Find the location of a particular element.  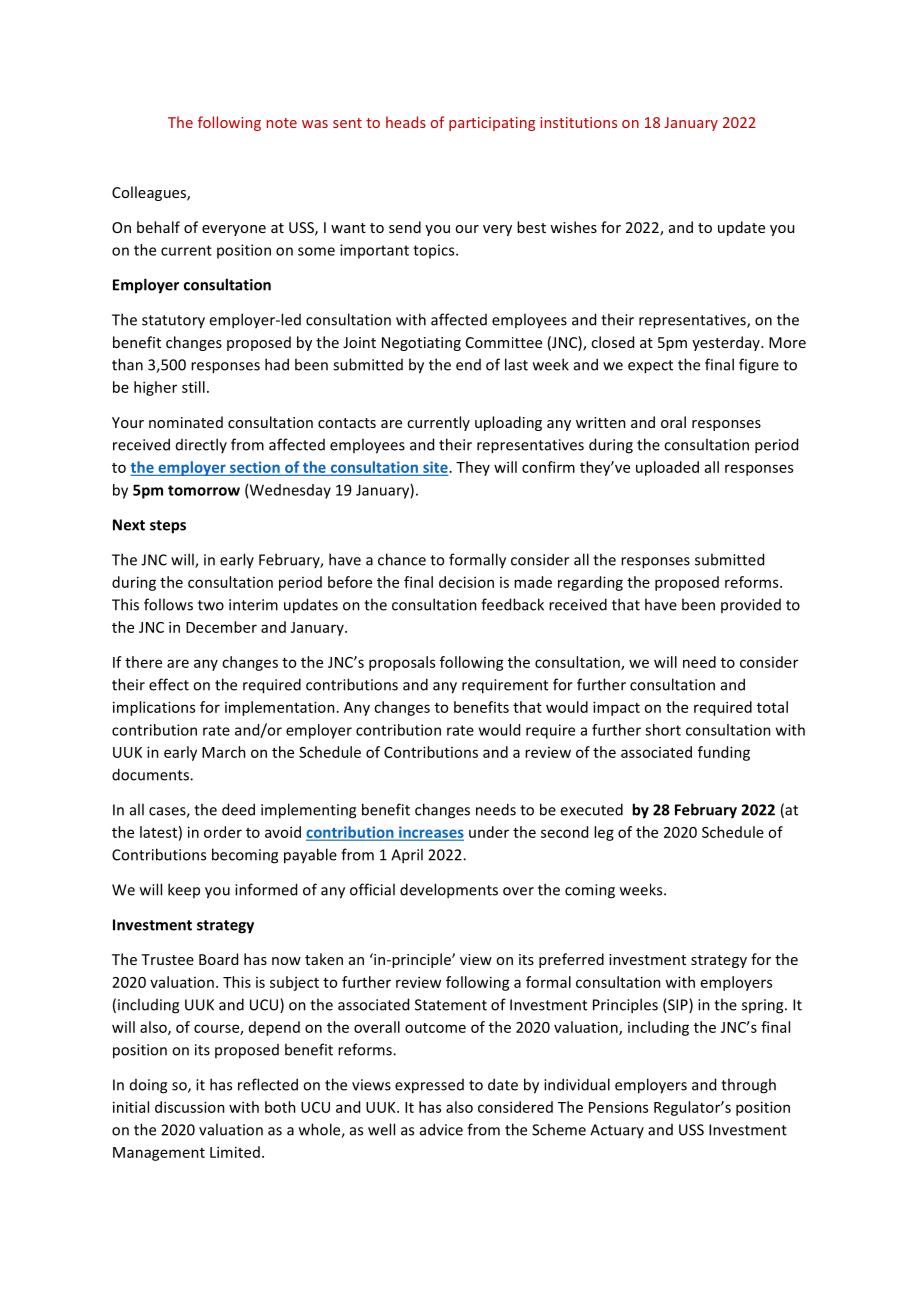

institutions is located at coordinates (578, 122).
